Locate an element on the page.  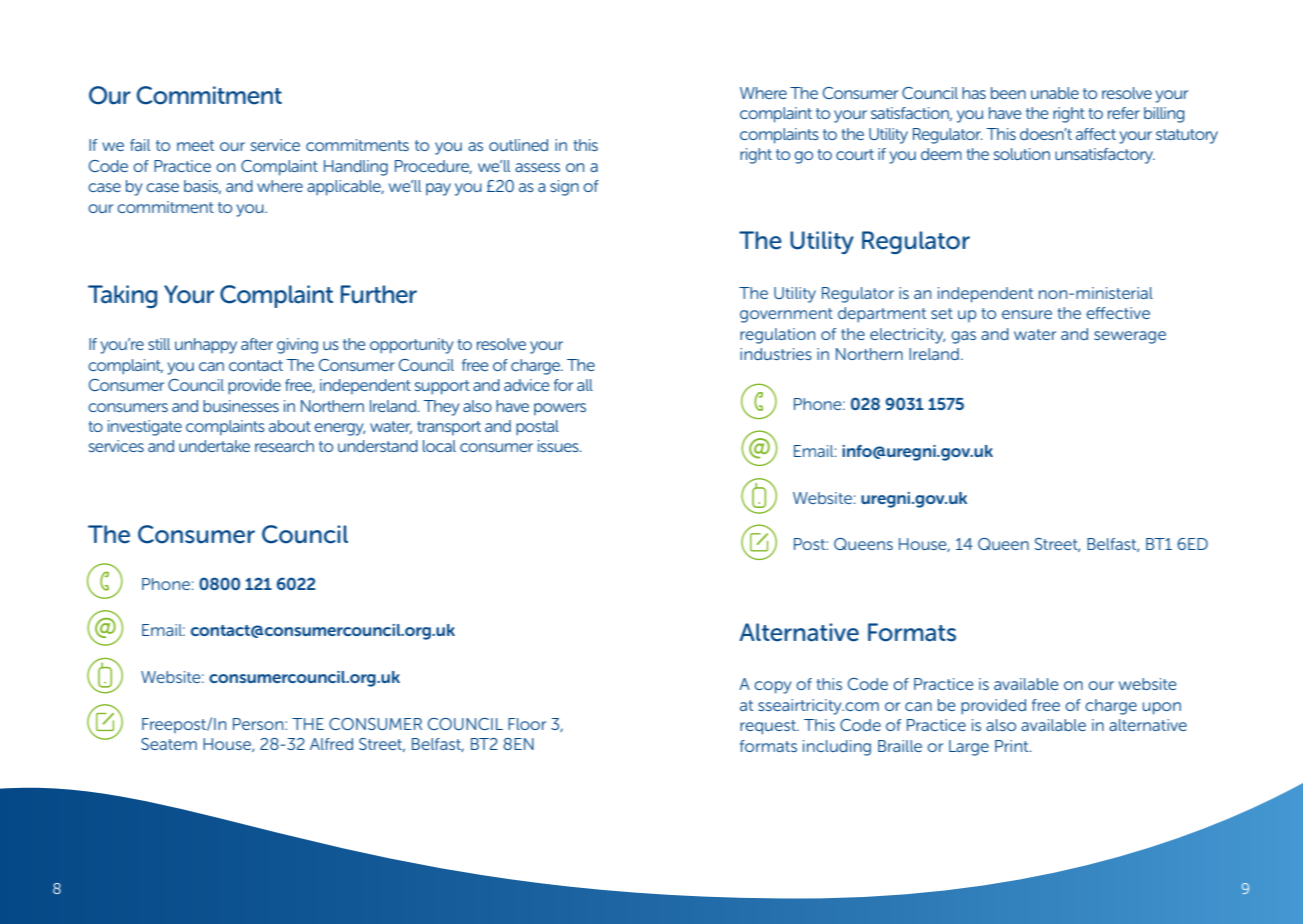
outlined is located at coordinates (518, 145).
